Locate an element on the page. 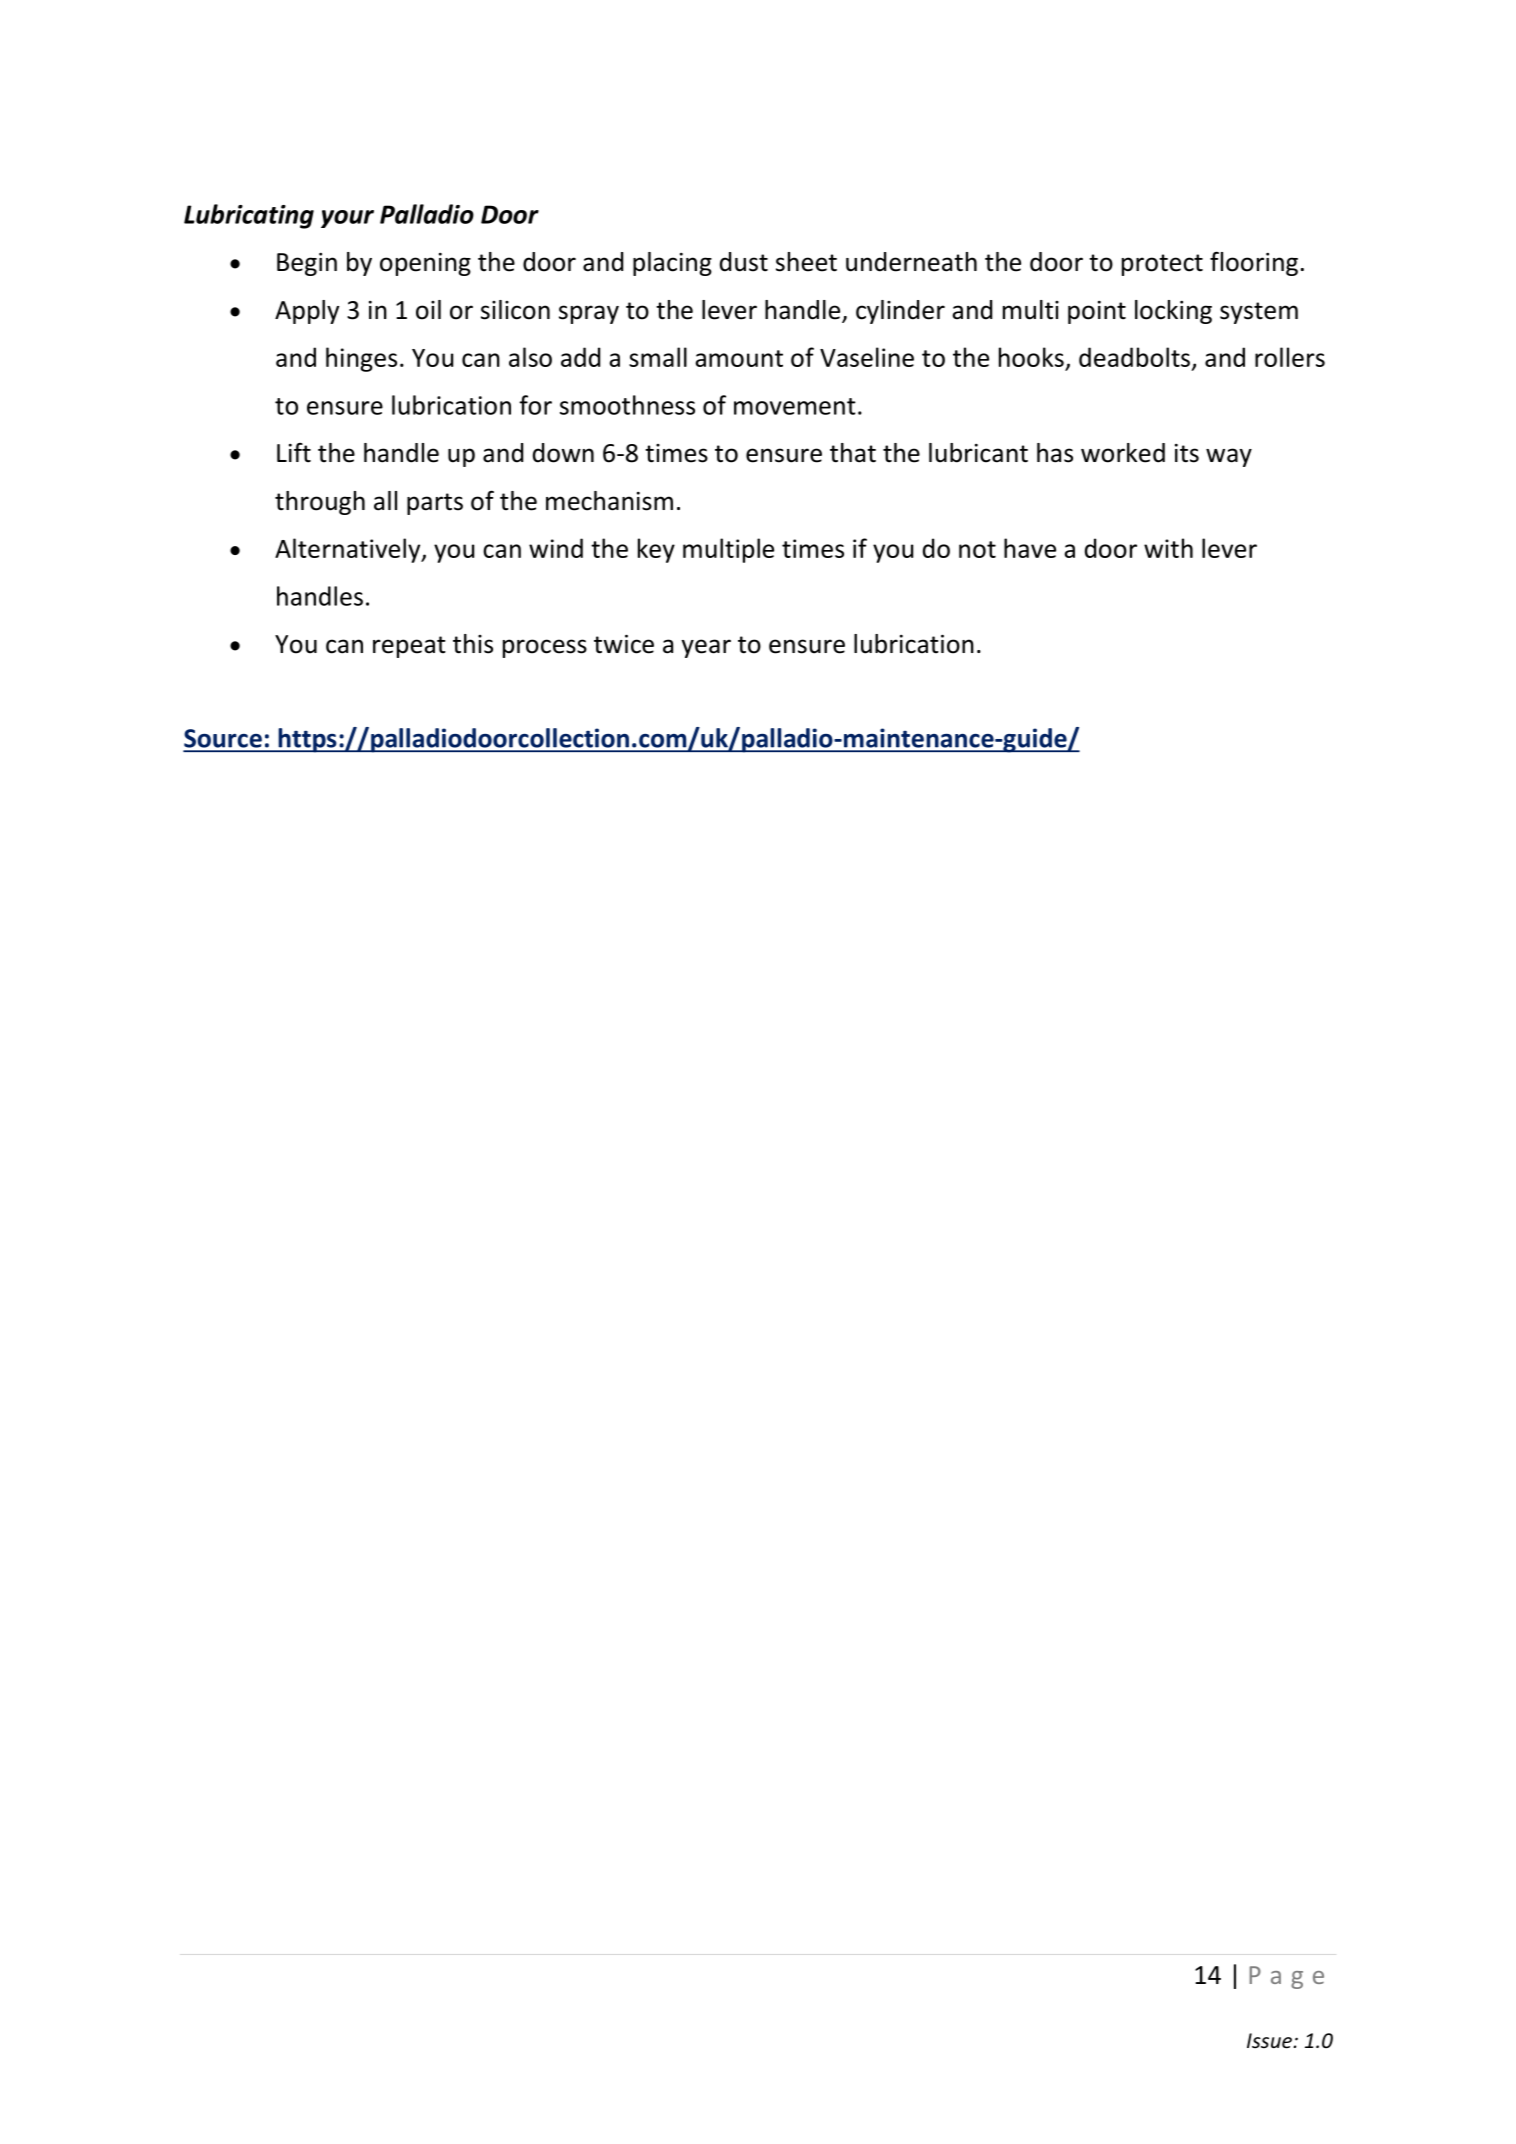 The image size is (1516, 2144). protect is located at coordinates (1162, 265).
